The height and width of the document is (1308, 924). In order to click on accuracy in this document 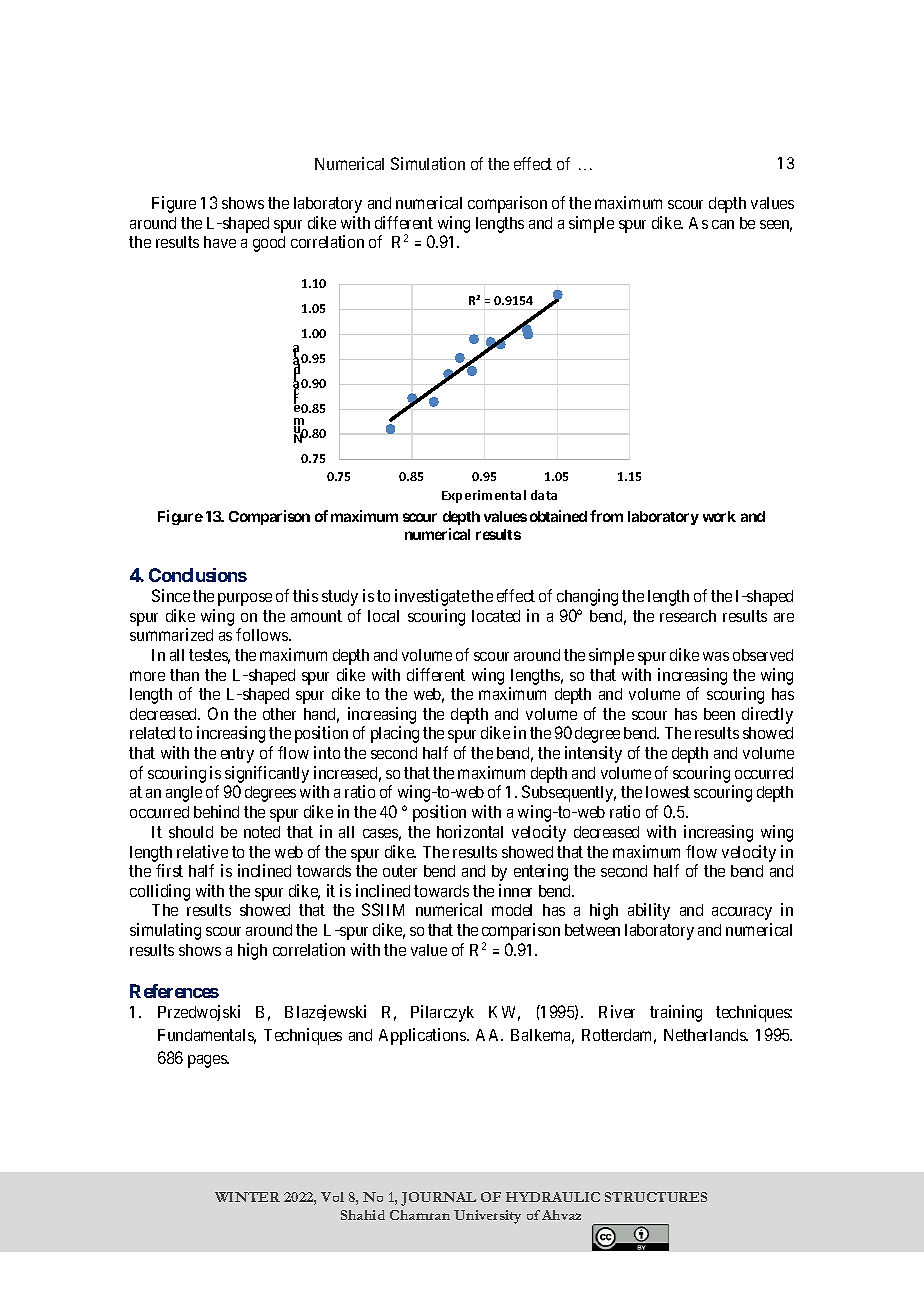, I will do `click(742, 913)`.
